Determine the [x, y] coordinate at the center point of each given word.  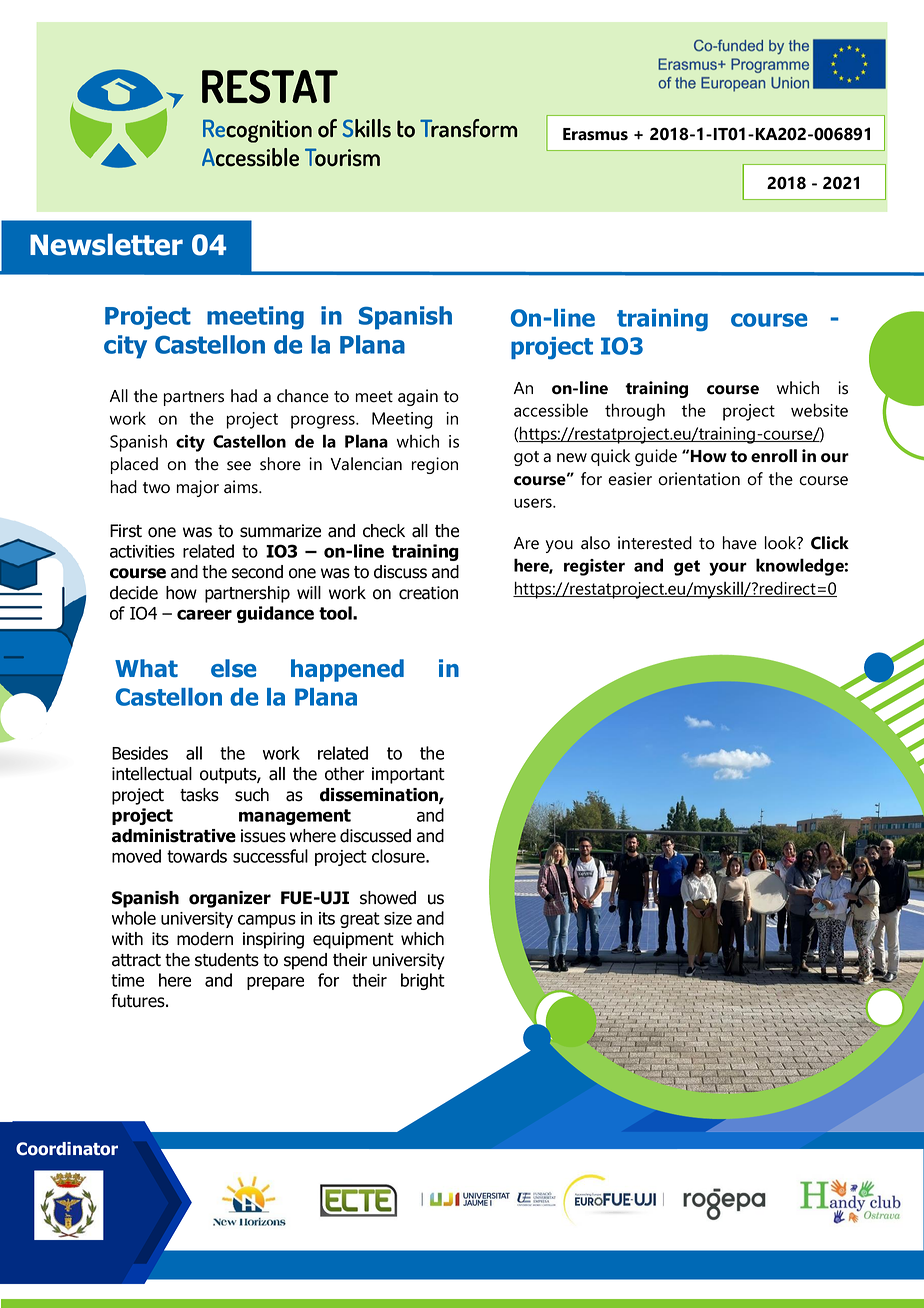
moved [136, 856]
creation [428, 593]
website [819, 410]
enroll [774, 456]
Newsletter [106, 245]
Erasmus [595, 134]
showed [388, 898]
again [418, 397]
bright [423, 981]
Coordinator [67, 1149]
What [146, 668]
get [687, 568]
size [398, 918]
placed [134, 465]
